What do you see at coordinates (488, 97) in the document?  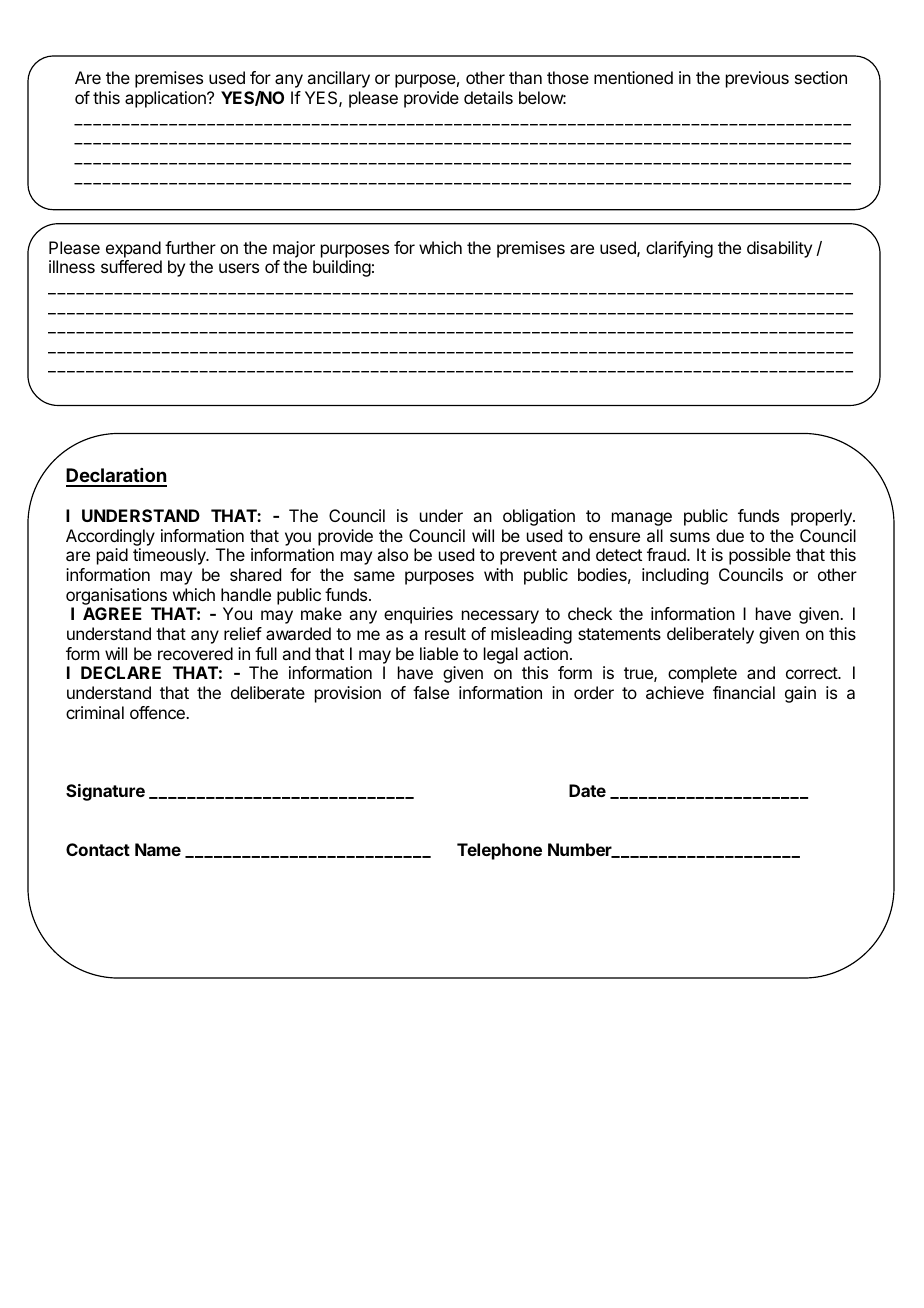 I see `details` at bounding box center [488, 97].
